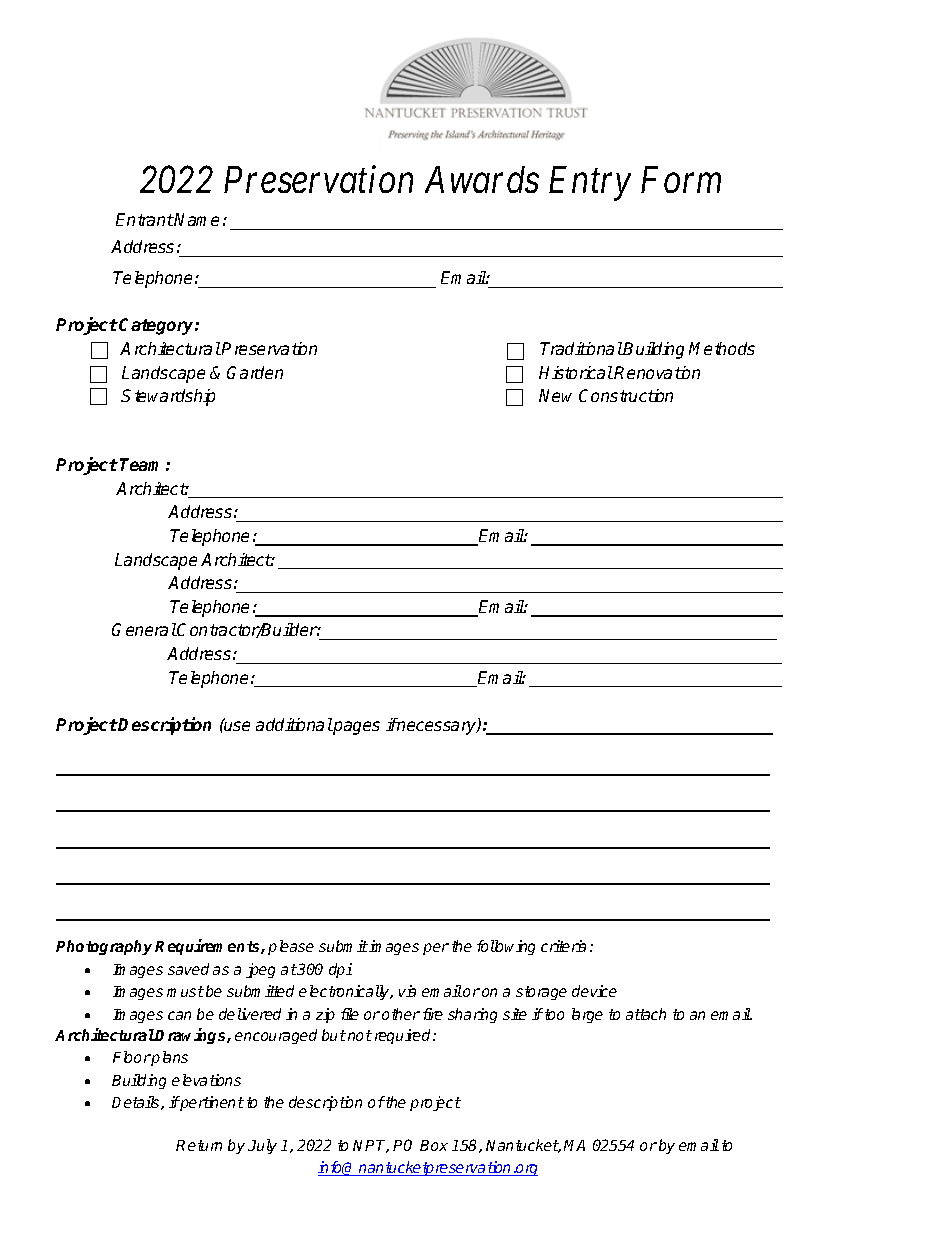 Image resolution: width=952 pixels, height=1233 pixels. What do you see at coordinates (294, 724) in the screenshot?
I see `additional` at bounding box center [294, 724].
